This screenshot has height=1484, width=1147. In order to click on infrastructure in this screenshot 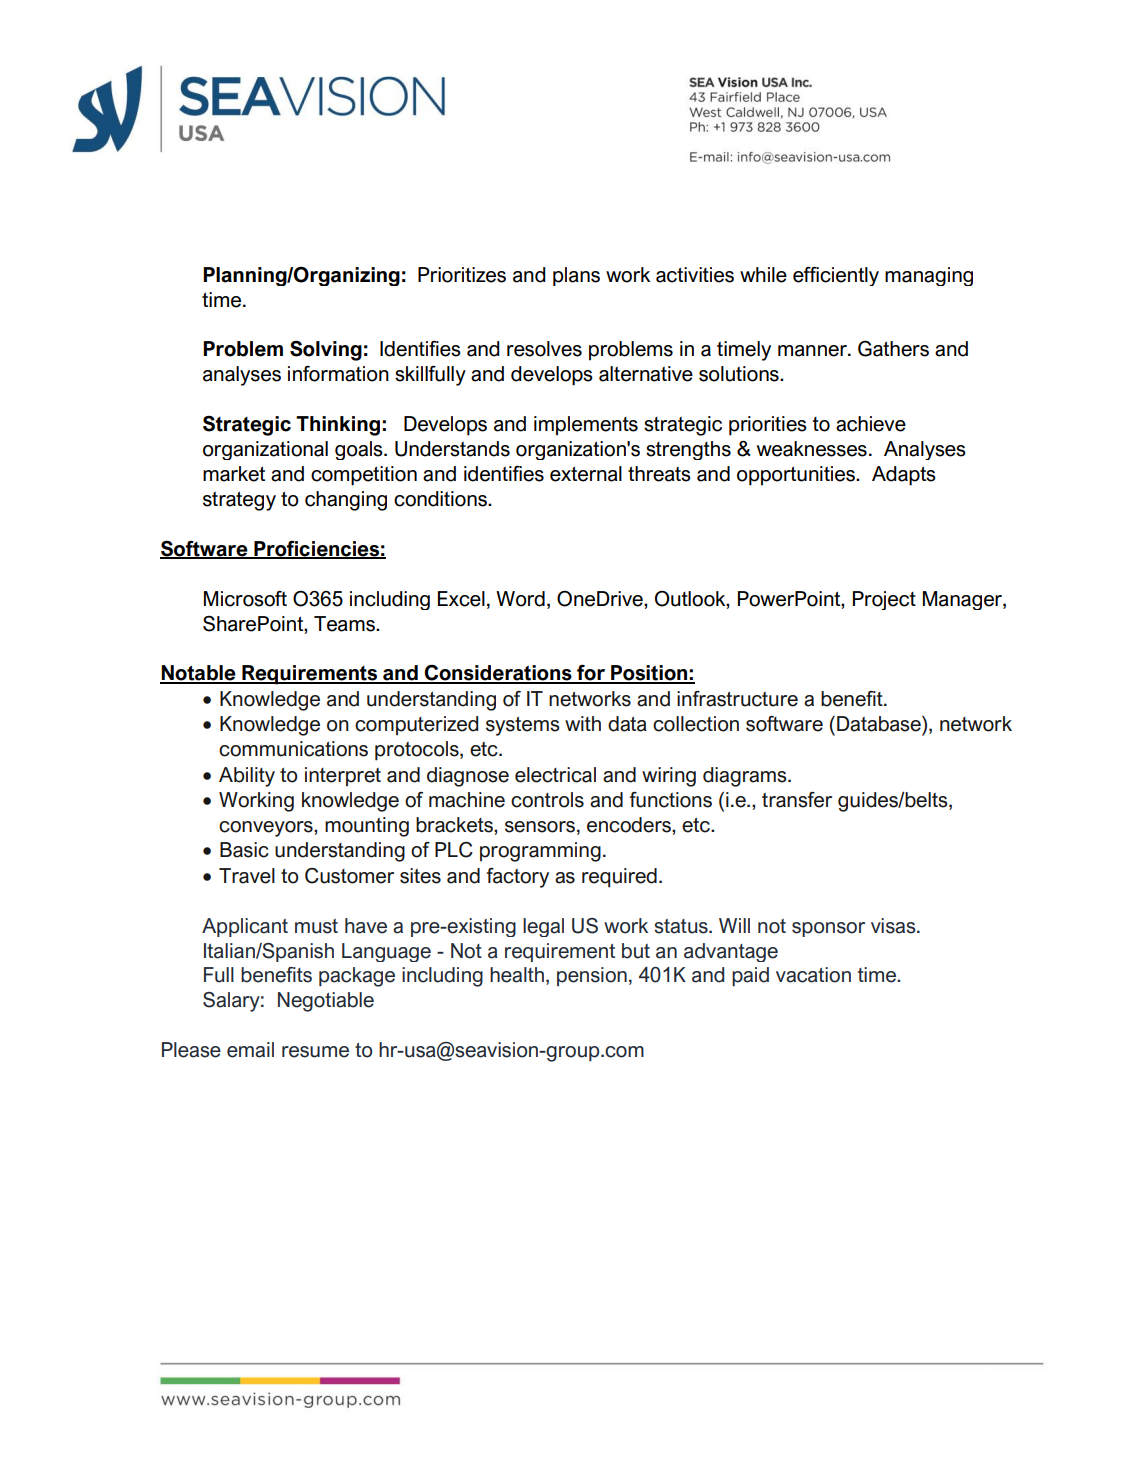, I will do `click(737, 699)`.
